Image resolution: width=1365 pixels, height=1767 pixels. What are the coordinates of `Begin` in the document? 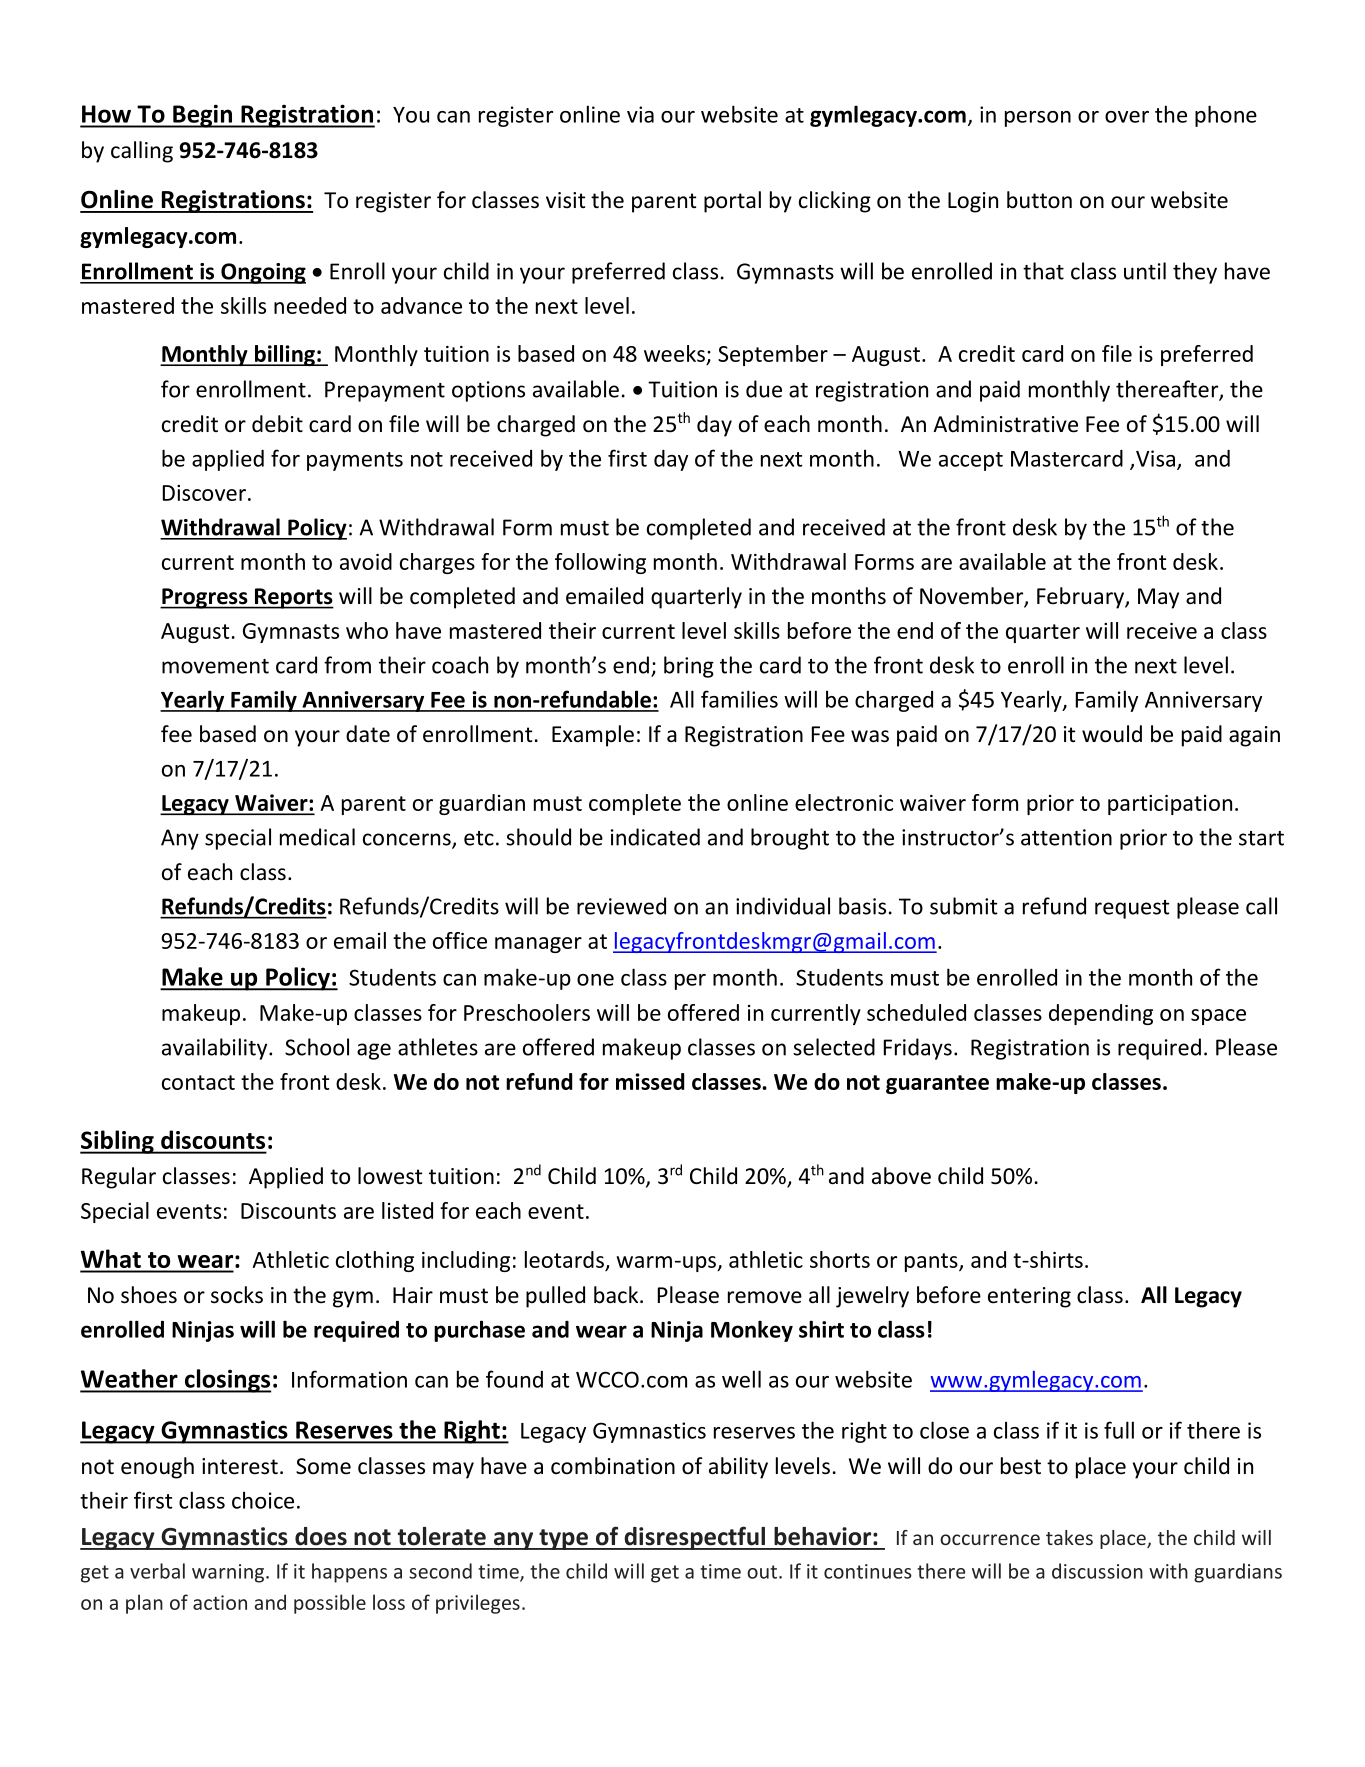 It's located at (202, 116).
